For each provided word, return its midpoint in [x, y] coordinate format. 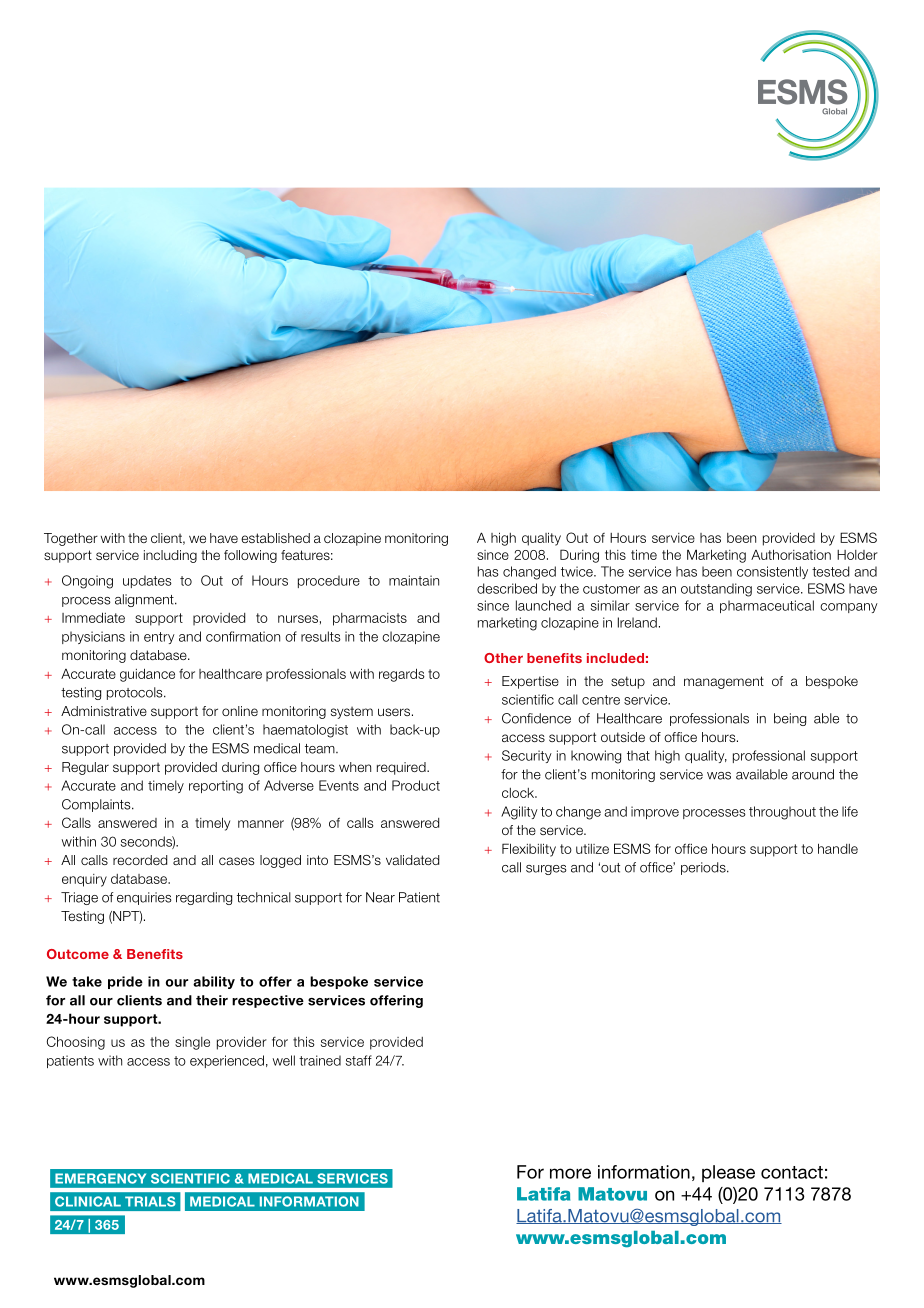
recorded [140, 860]
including [170, 556]
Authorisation [791, 554]
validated [412, 860]
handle [838, 848]
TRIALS [150, 1201]
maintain [414, 580]
